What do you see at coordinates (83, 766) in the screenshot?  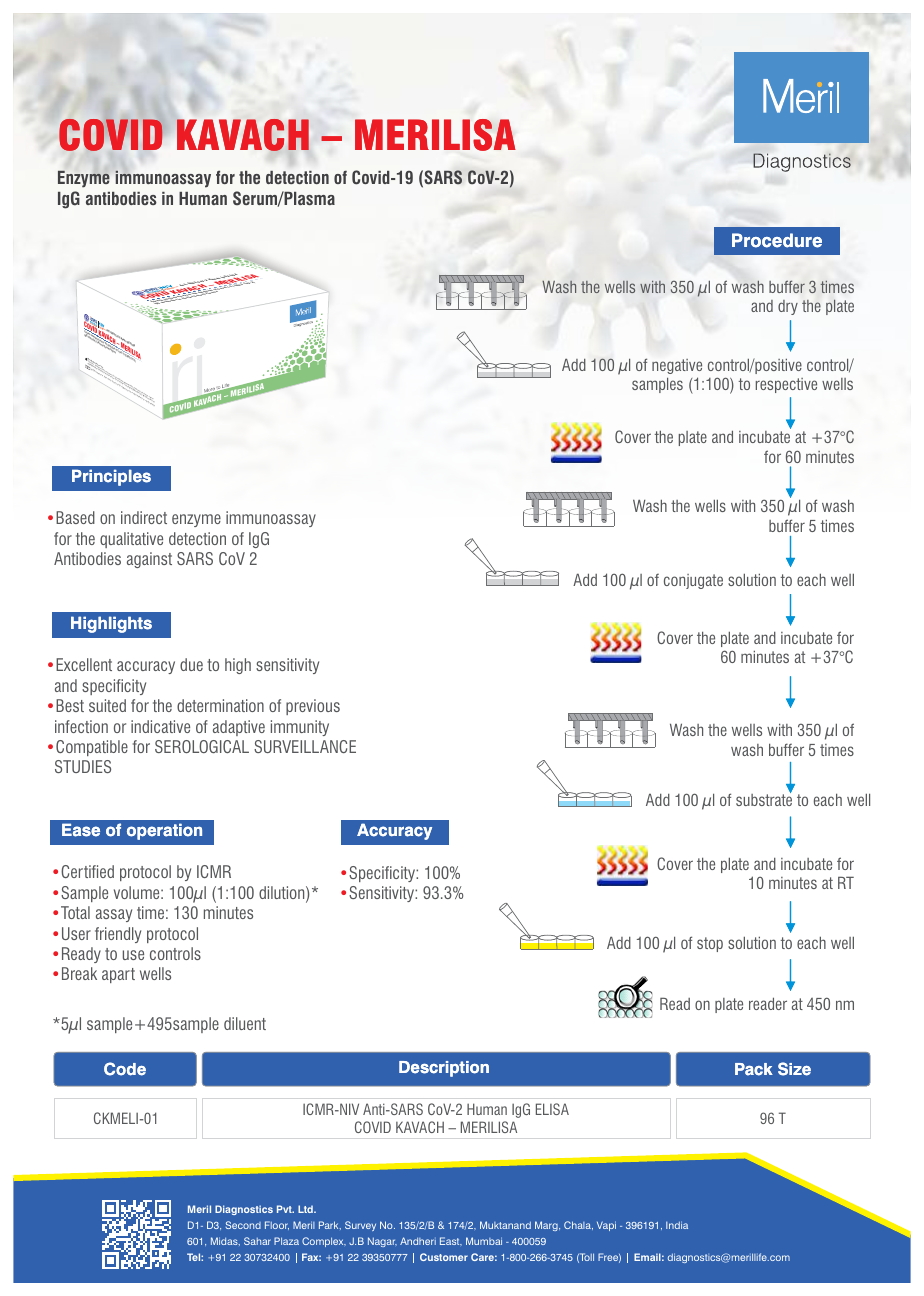 I see `STUDIES` at bounding box center [83, 766].
